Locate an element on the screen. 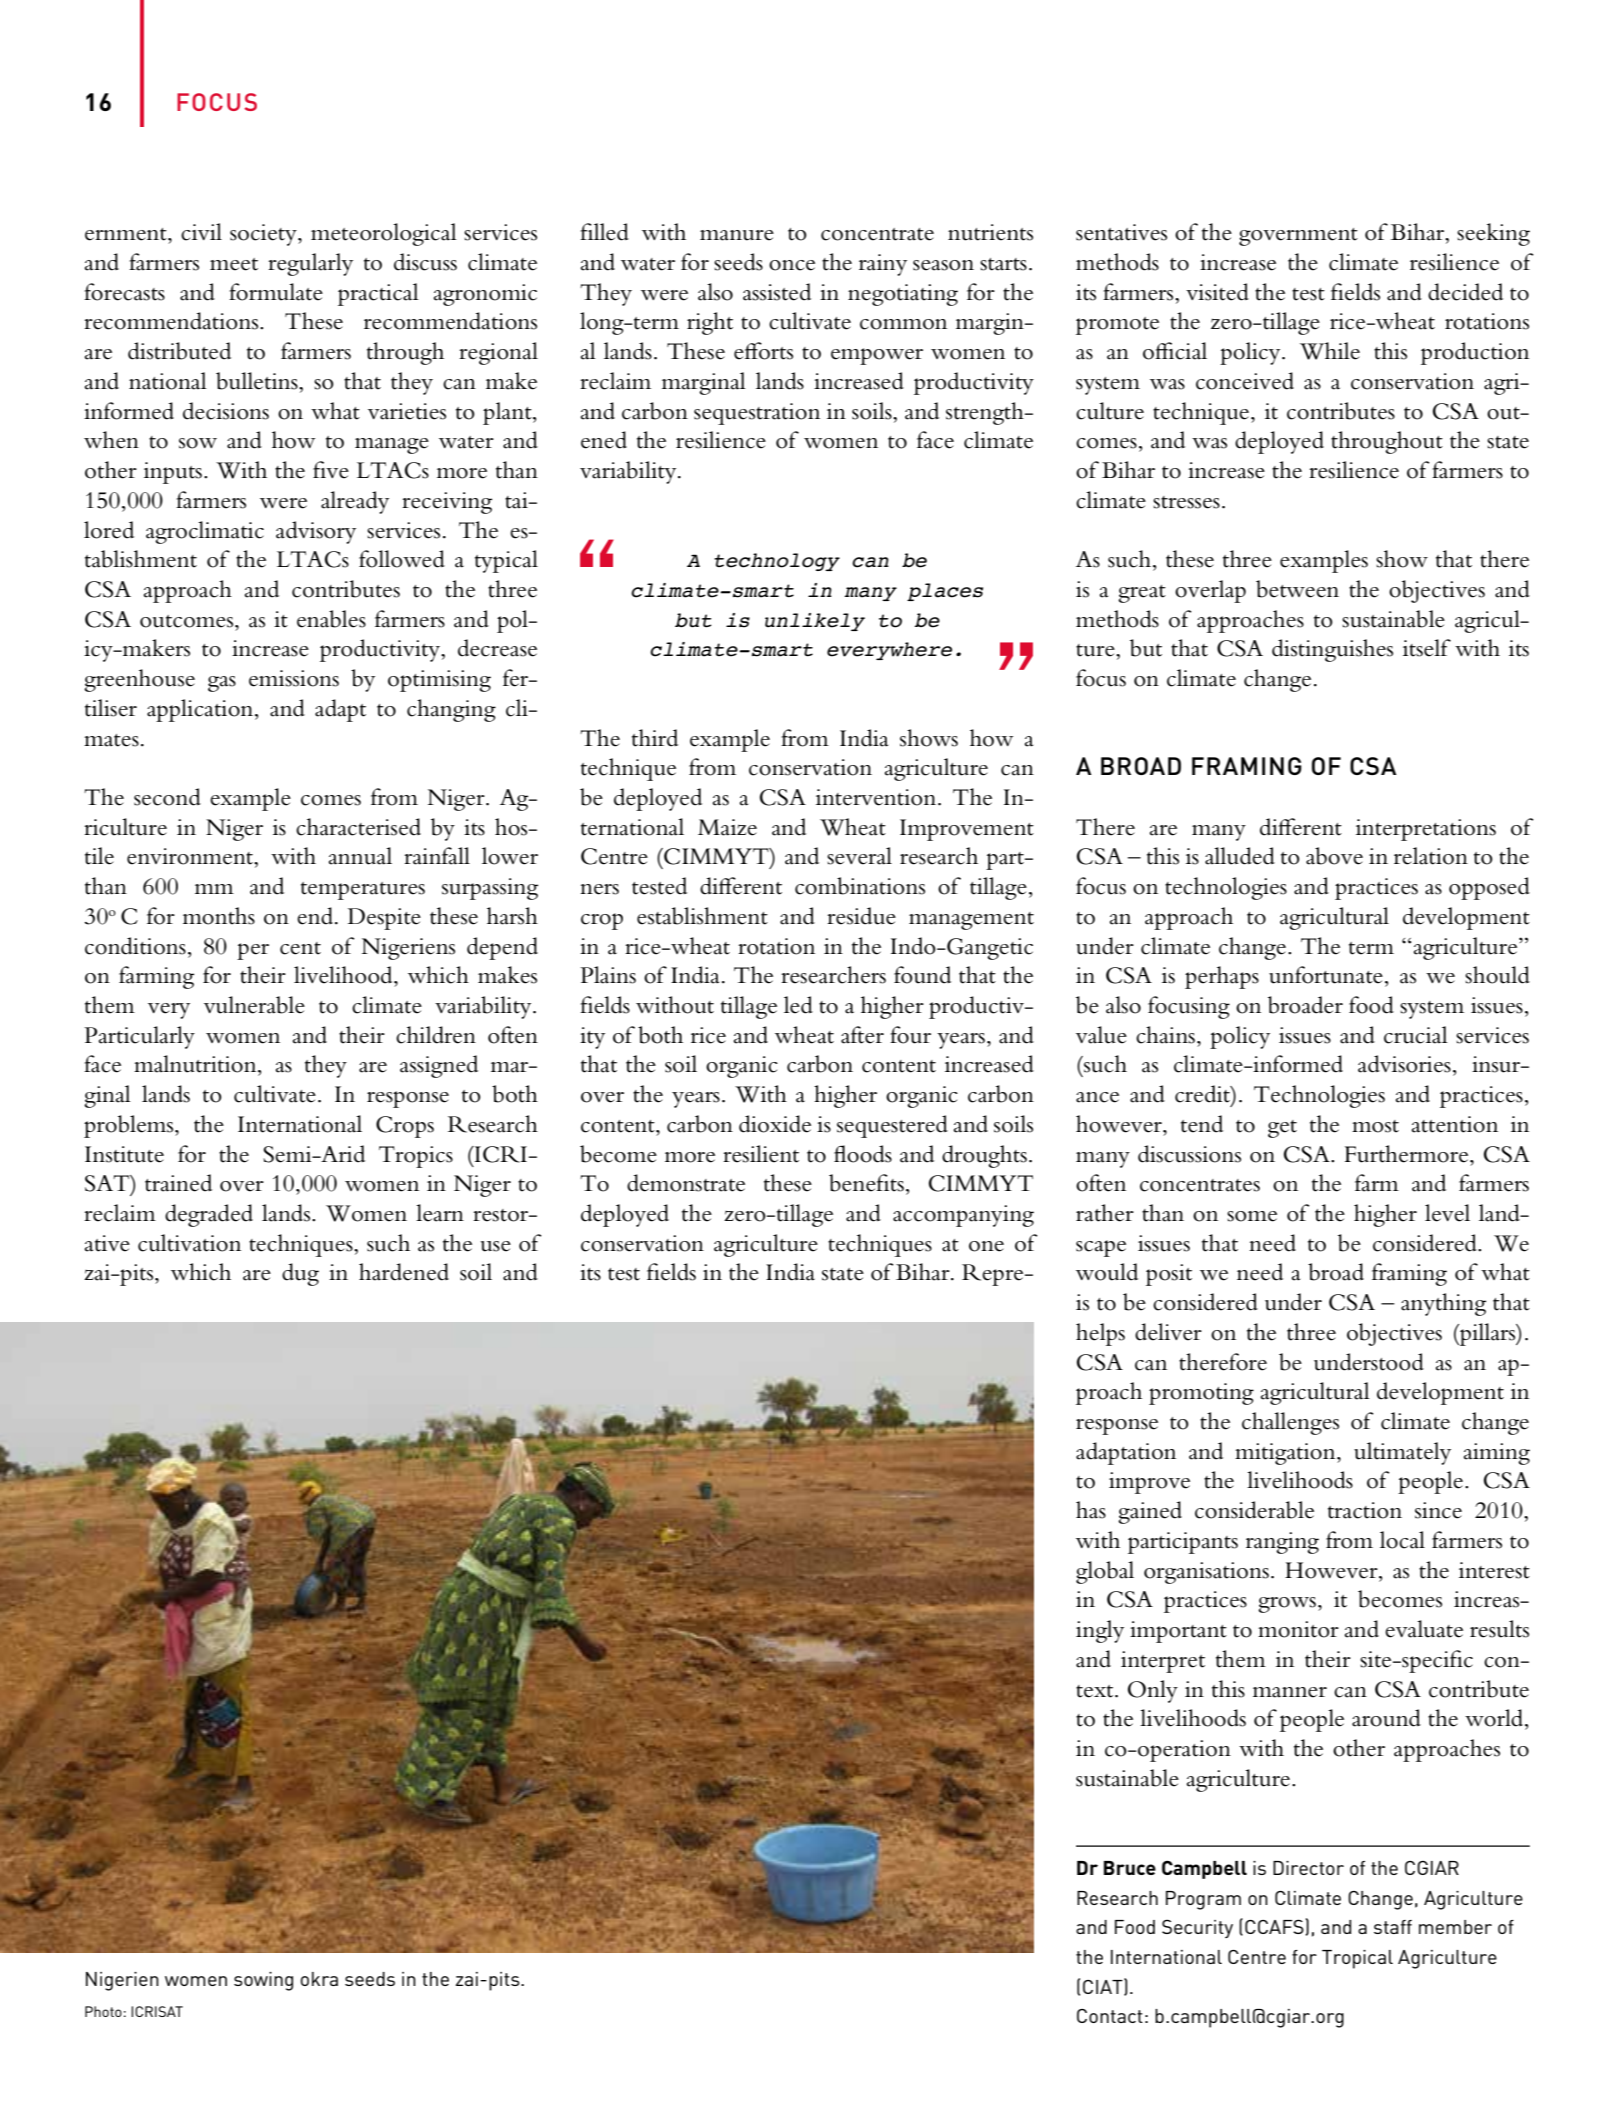  Tropical is located at coordinates (1357, 1959).
